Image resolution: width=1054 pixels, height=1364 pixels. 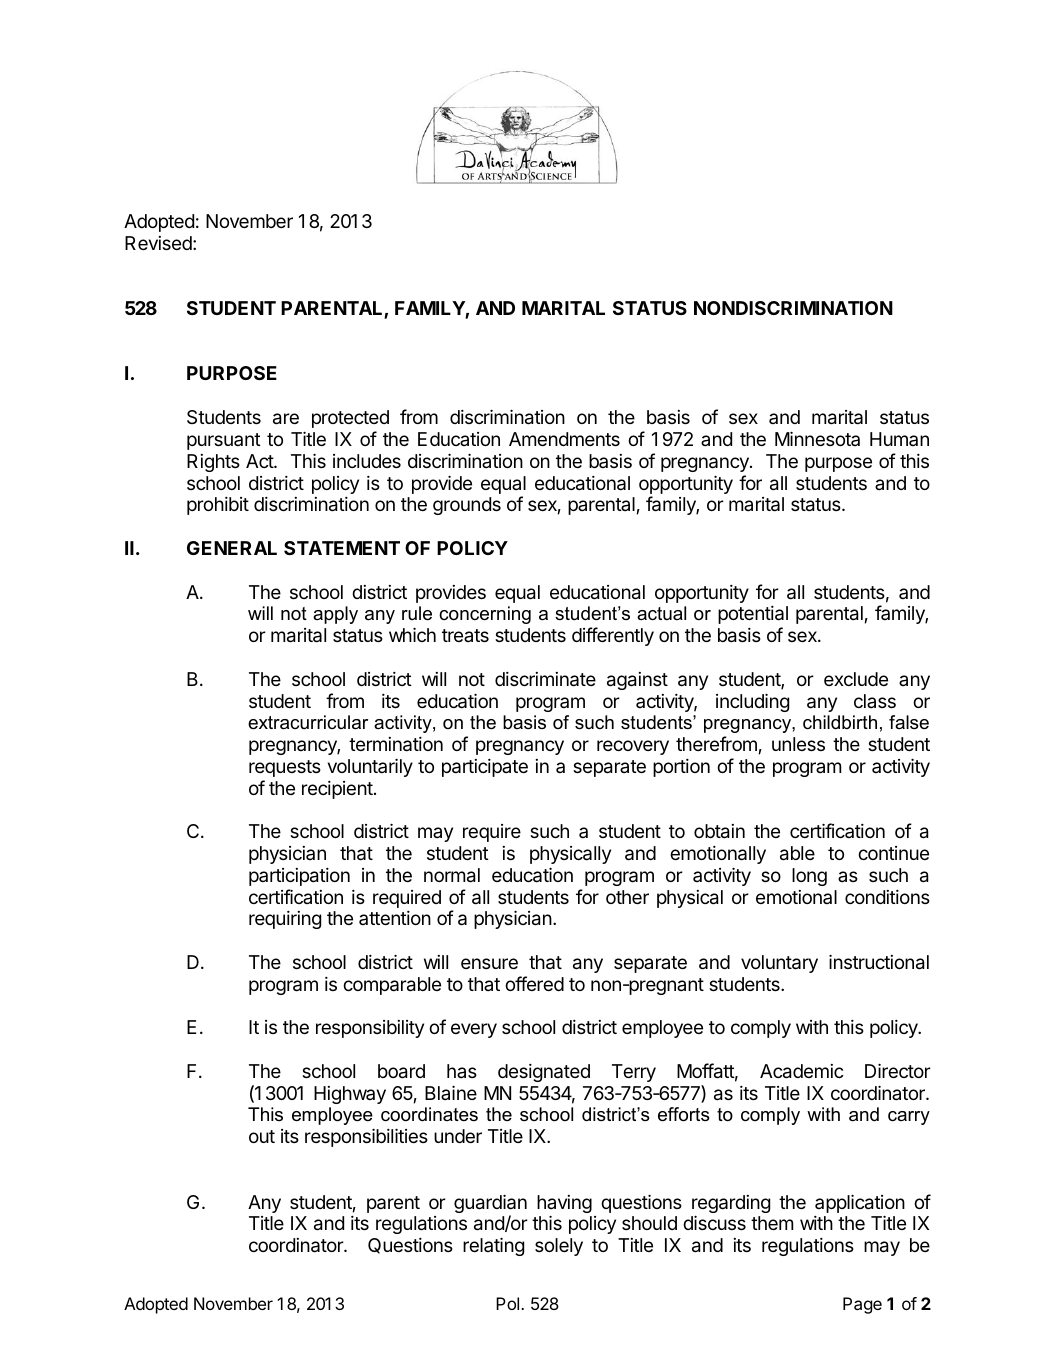 I want to click on childbirth, so click(x=840, y=722).
